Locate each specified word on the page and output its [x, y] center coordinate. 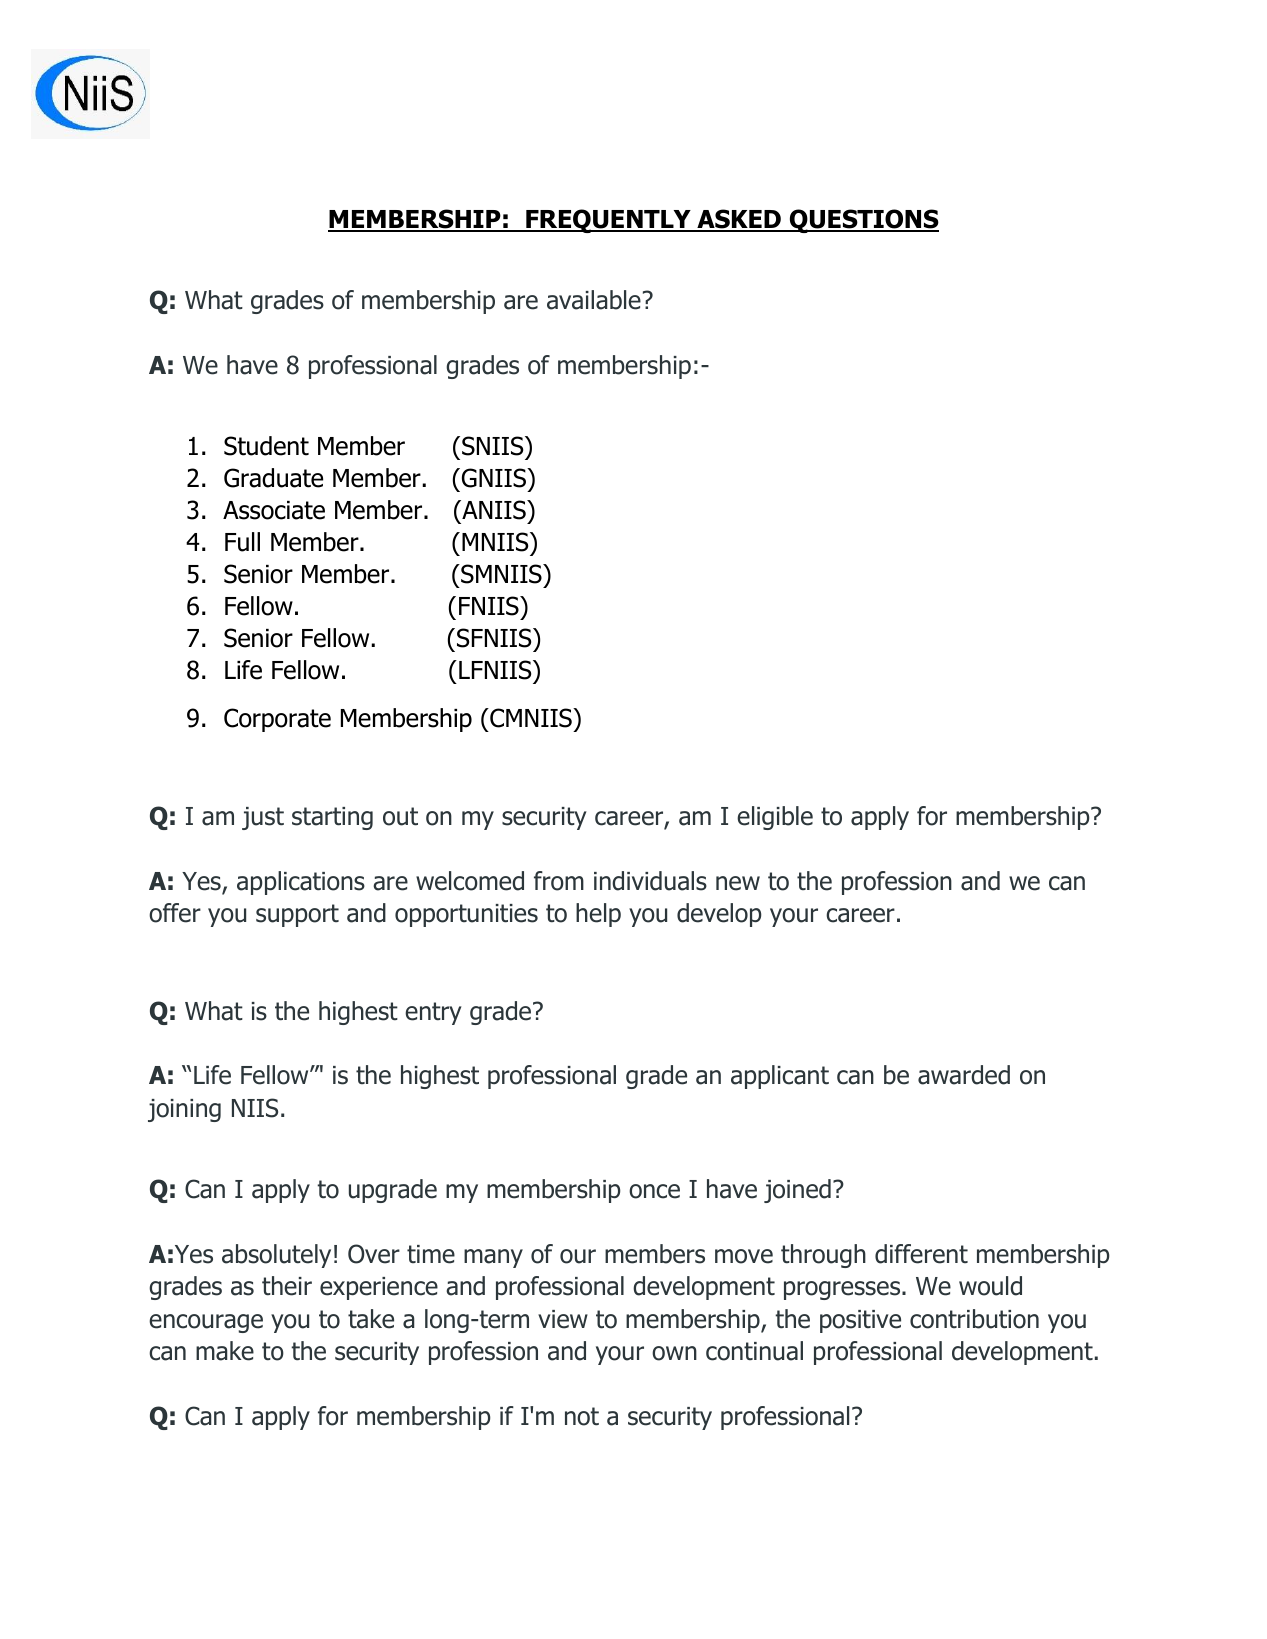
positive [860, 1321]
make [225, 1351]
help [598, 915]
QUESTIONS [863, 221]
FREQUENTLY [608, 221]
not [582, 1416]
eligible [775, 818]
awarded [964, 1075]
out [400, 816]
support [297, 915]
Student [266, 446]
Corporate [277, 720]
